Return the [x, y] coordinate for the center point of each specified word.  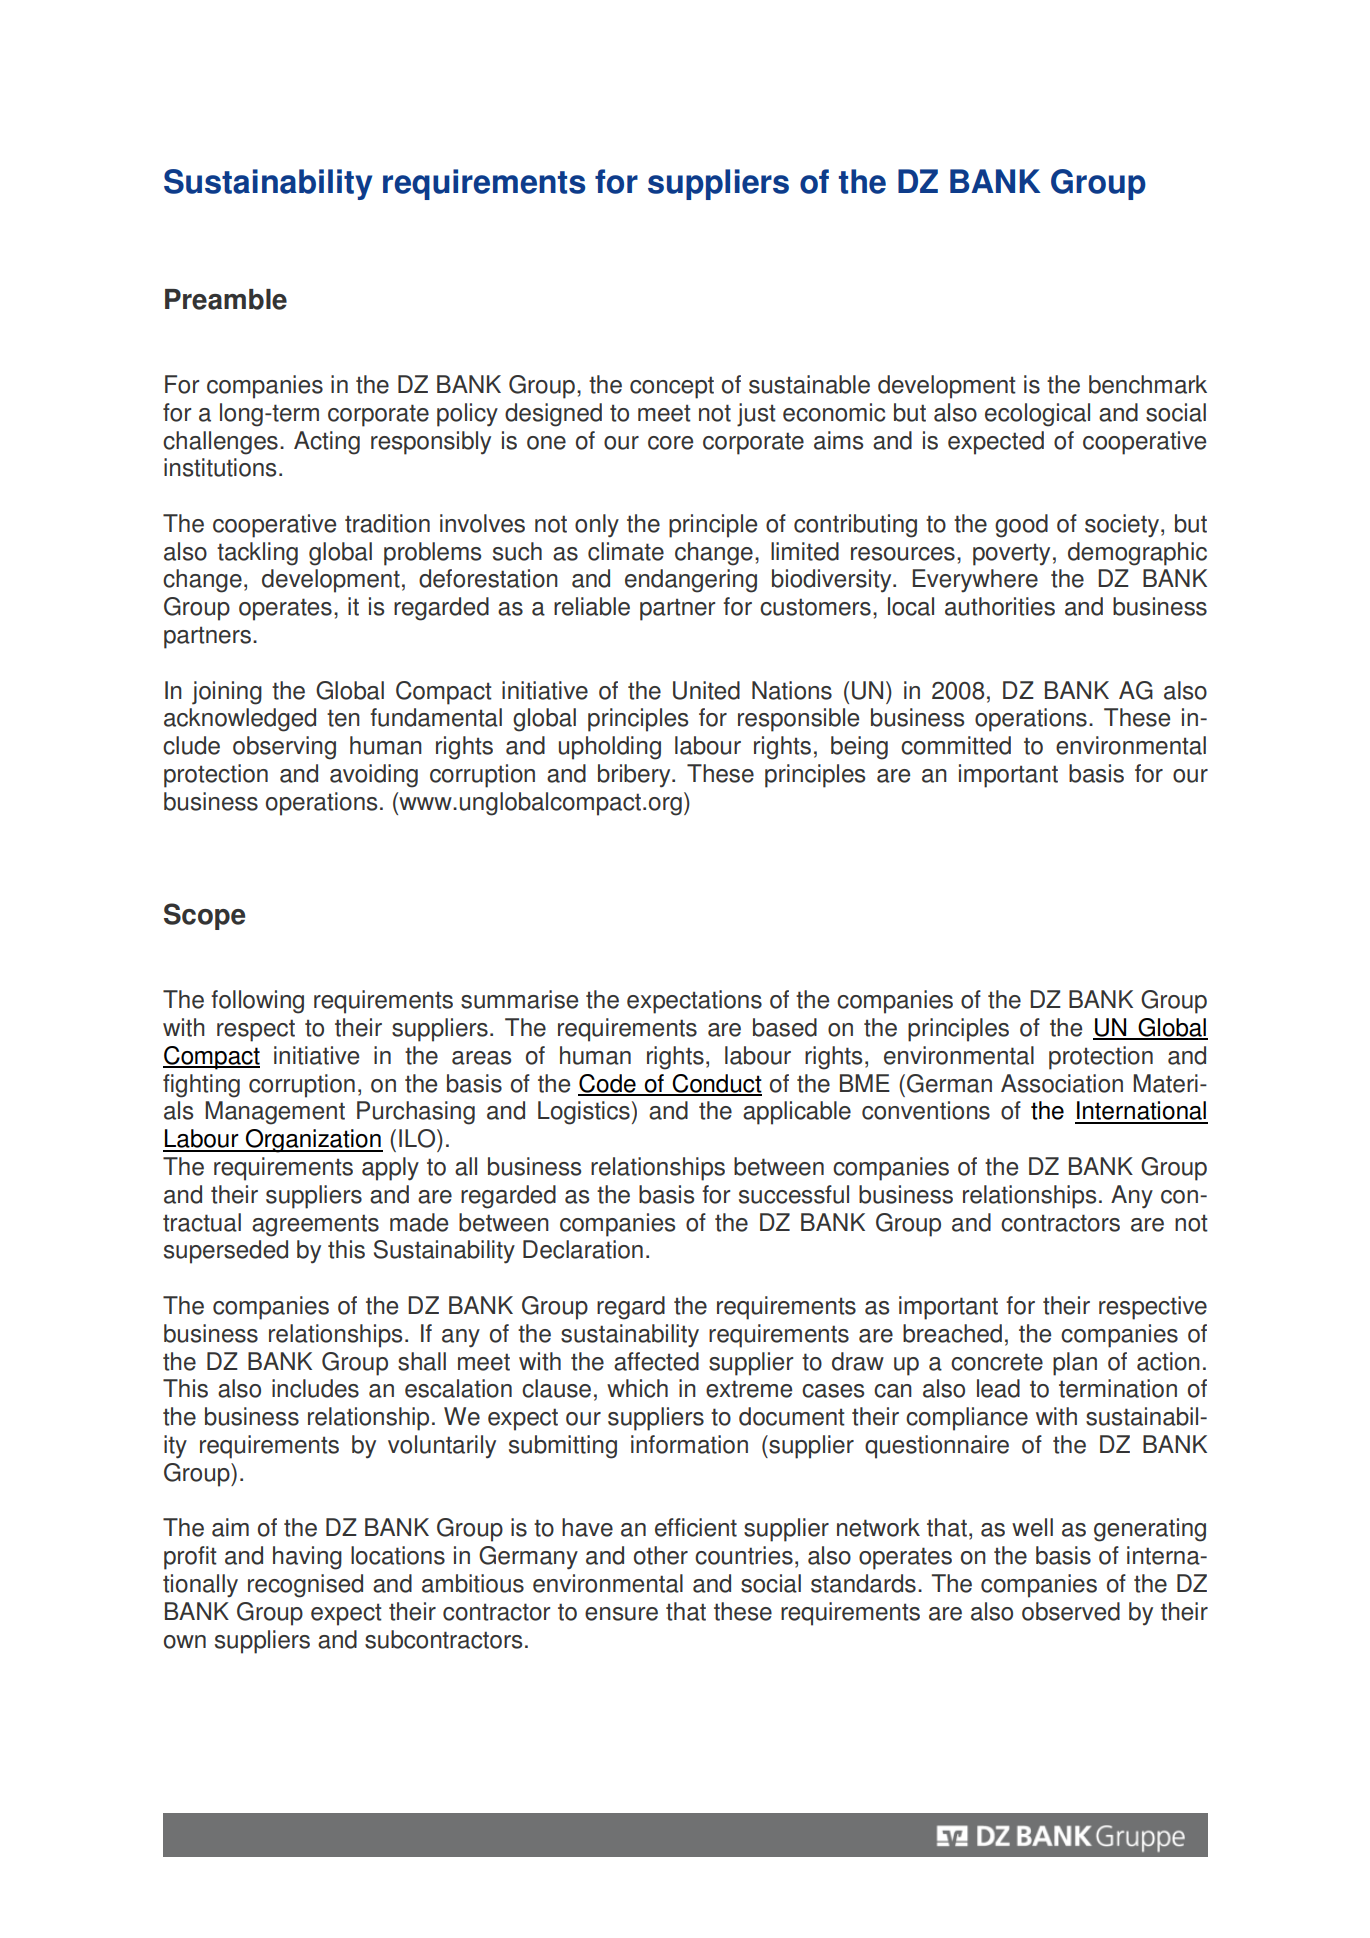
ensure [621, 1614]
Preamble [226, 299]
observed [1071, 1611]
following [257, 1002]
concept [672, 387]
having [307, 1558]
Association [1062, 1083]
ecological [1037, 415]
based [785, 1027]
